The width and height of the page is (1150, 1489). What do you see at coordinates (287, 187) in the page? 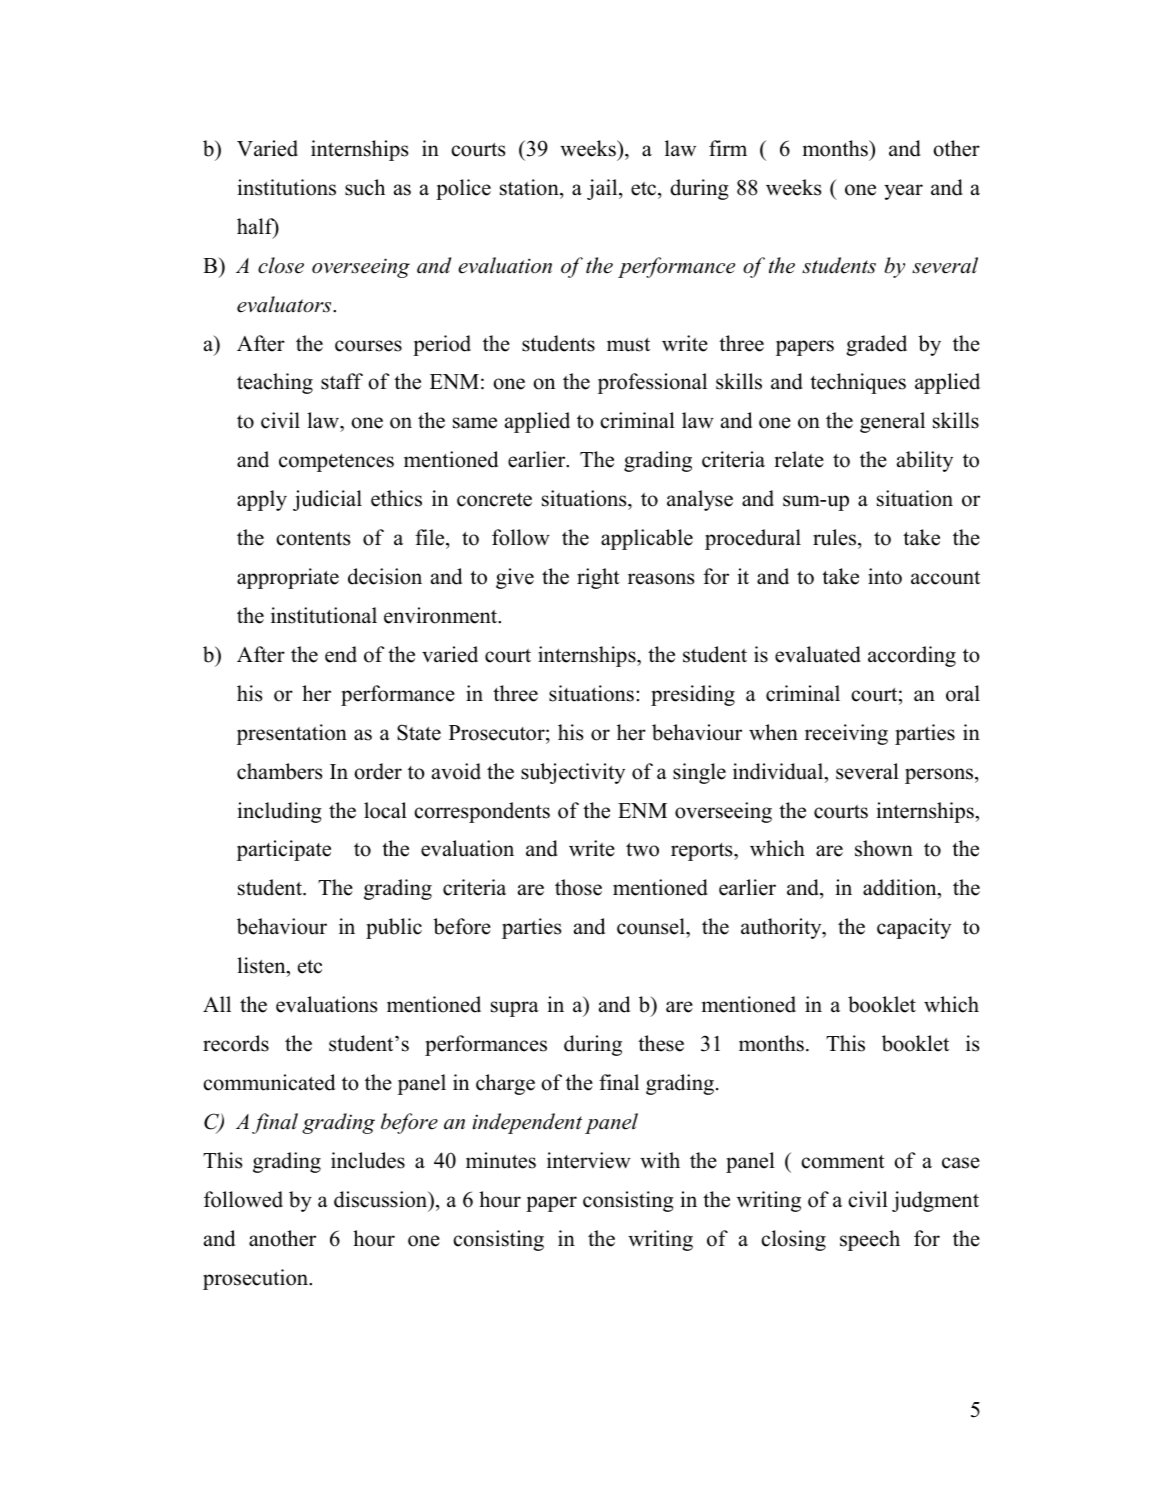
I see `institutions` at bounding box center [287, 187].
